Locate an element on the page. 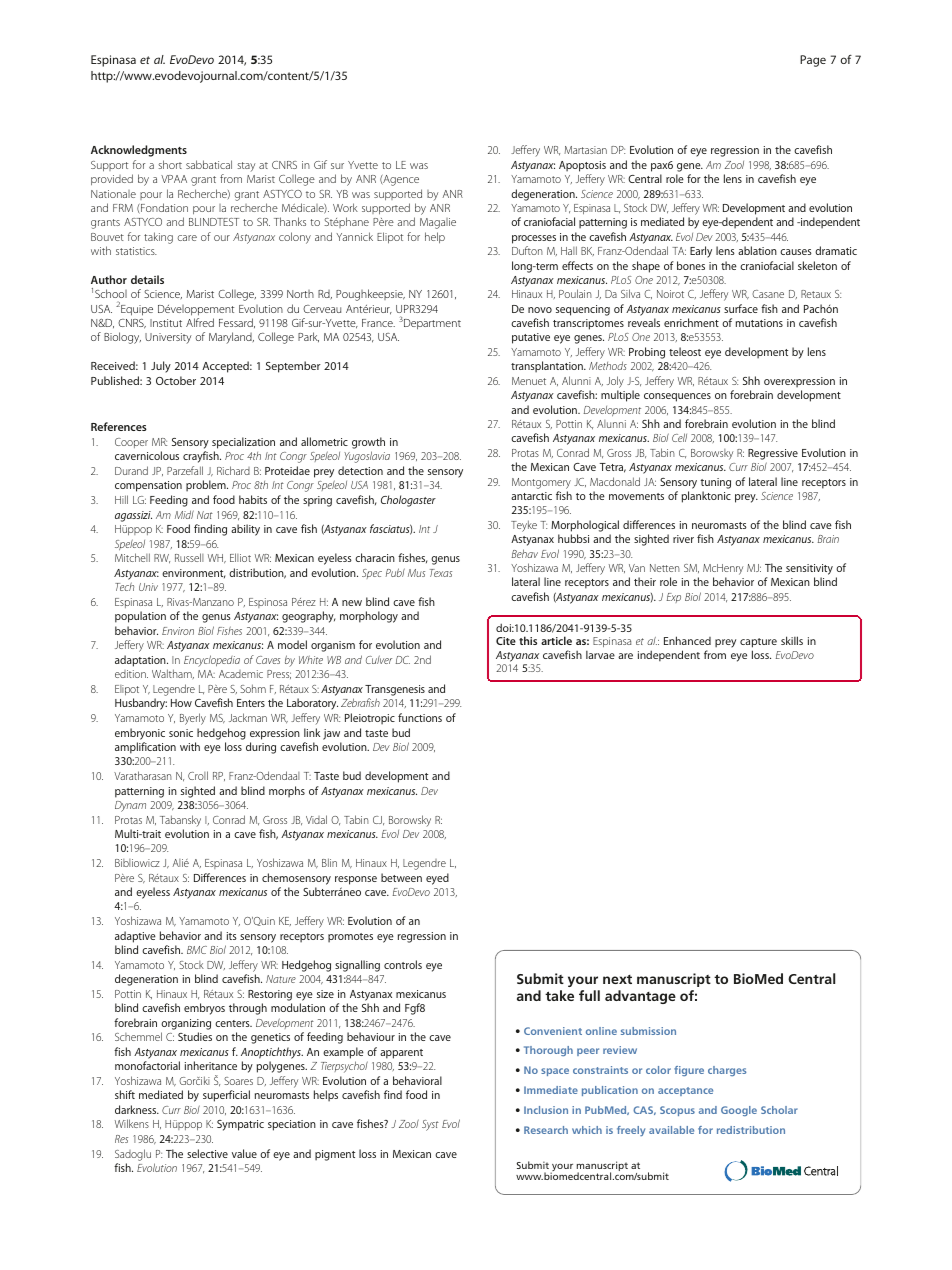 Image resolution: width=952 pixels, height=1270 pixels. selective is located at coordinates (207, 1153).
